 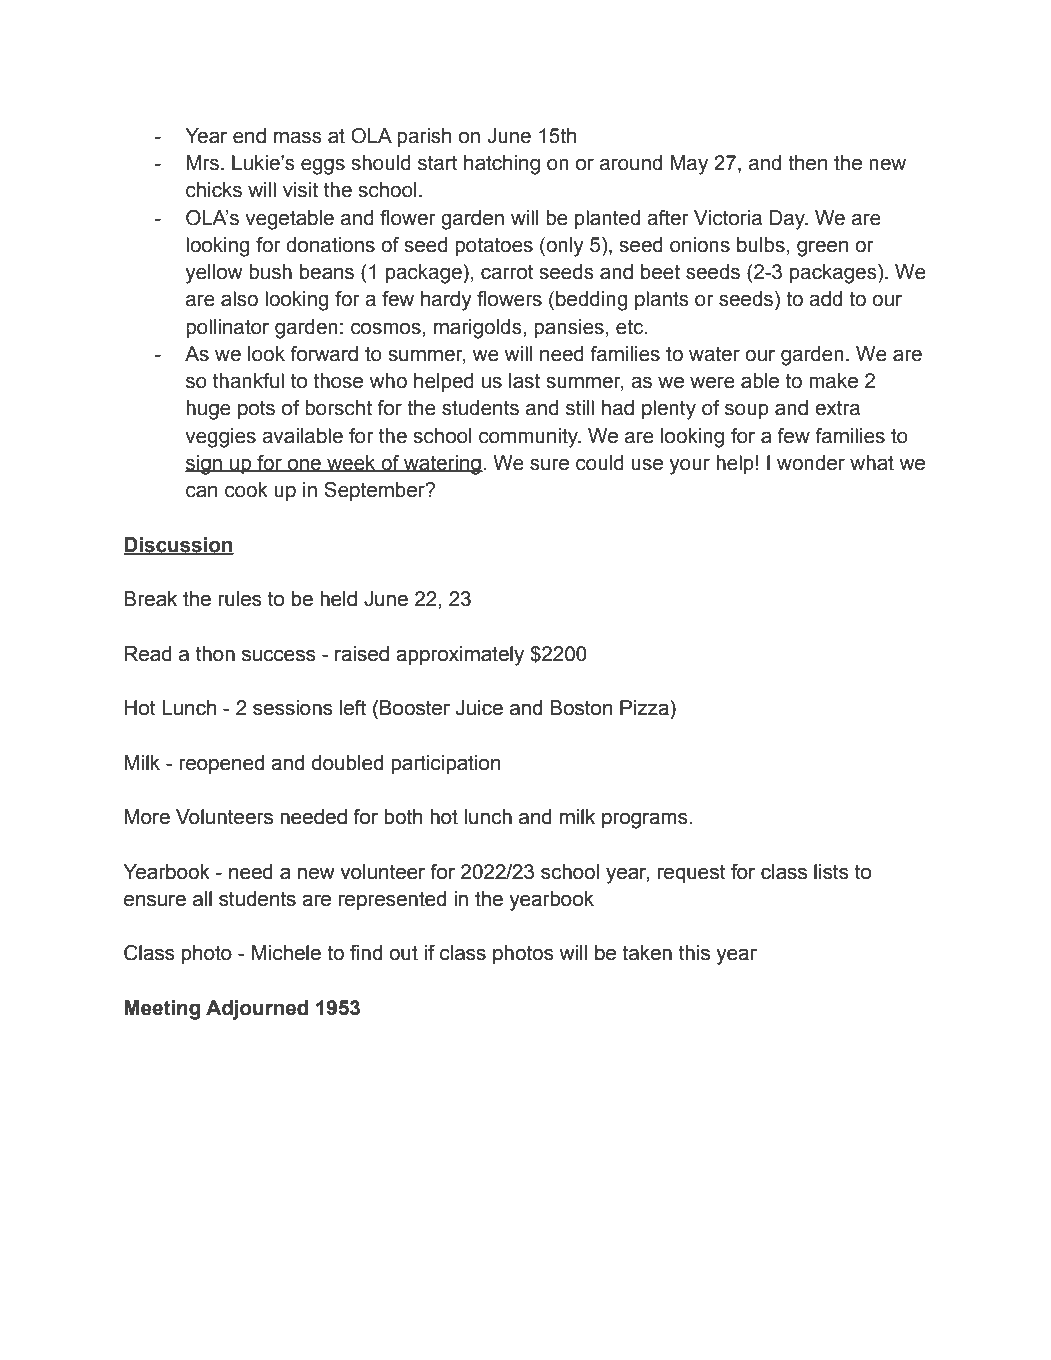 What do you see at coordinates (246, 490) in the screenshot?
I see `cook` at bounding box center [246, 490].
